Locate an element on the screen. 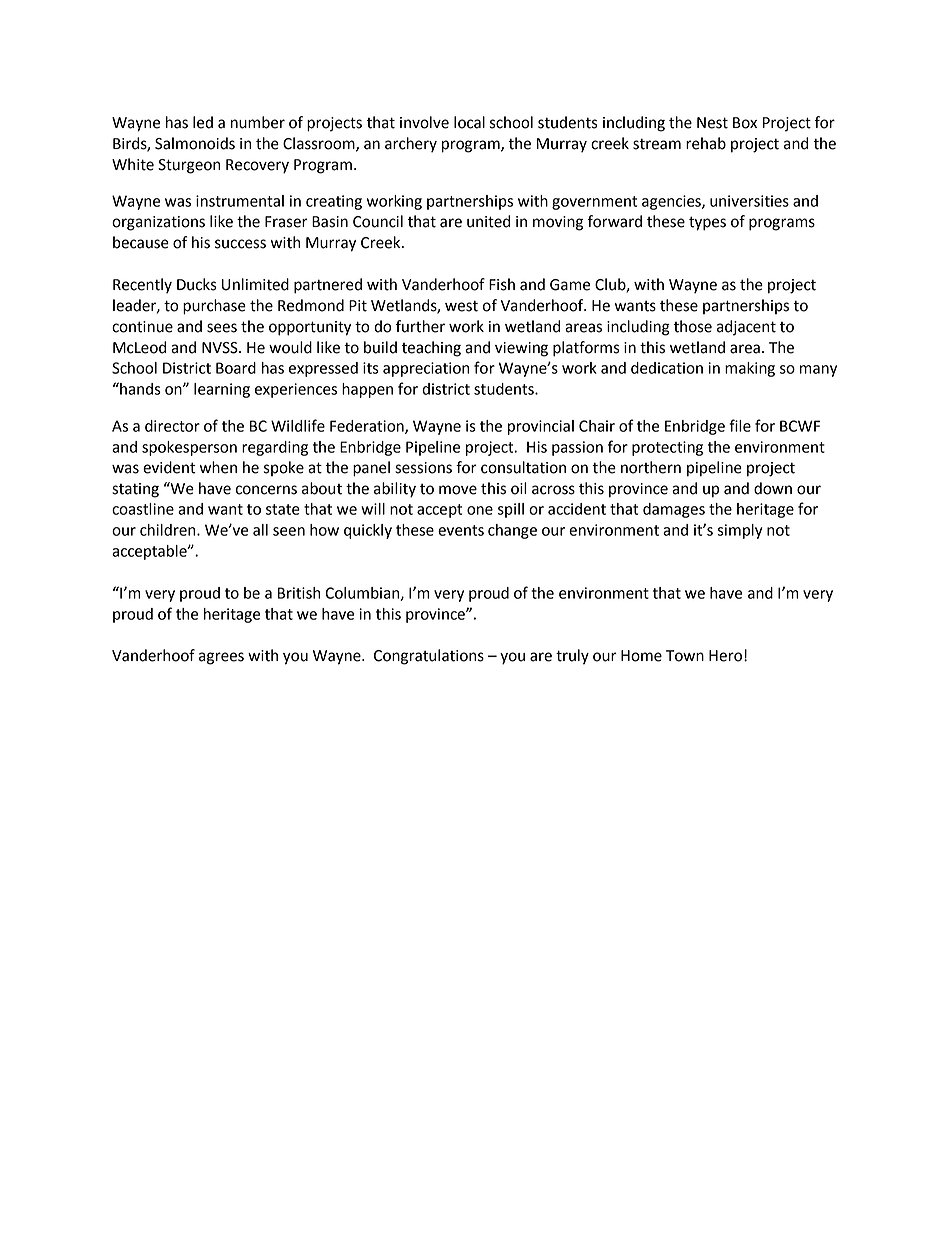  local is located at coordinates (469, 122).
